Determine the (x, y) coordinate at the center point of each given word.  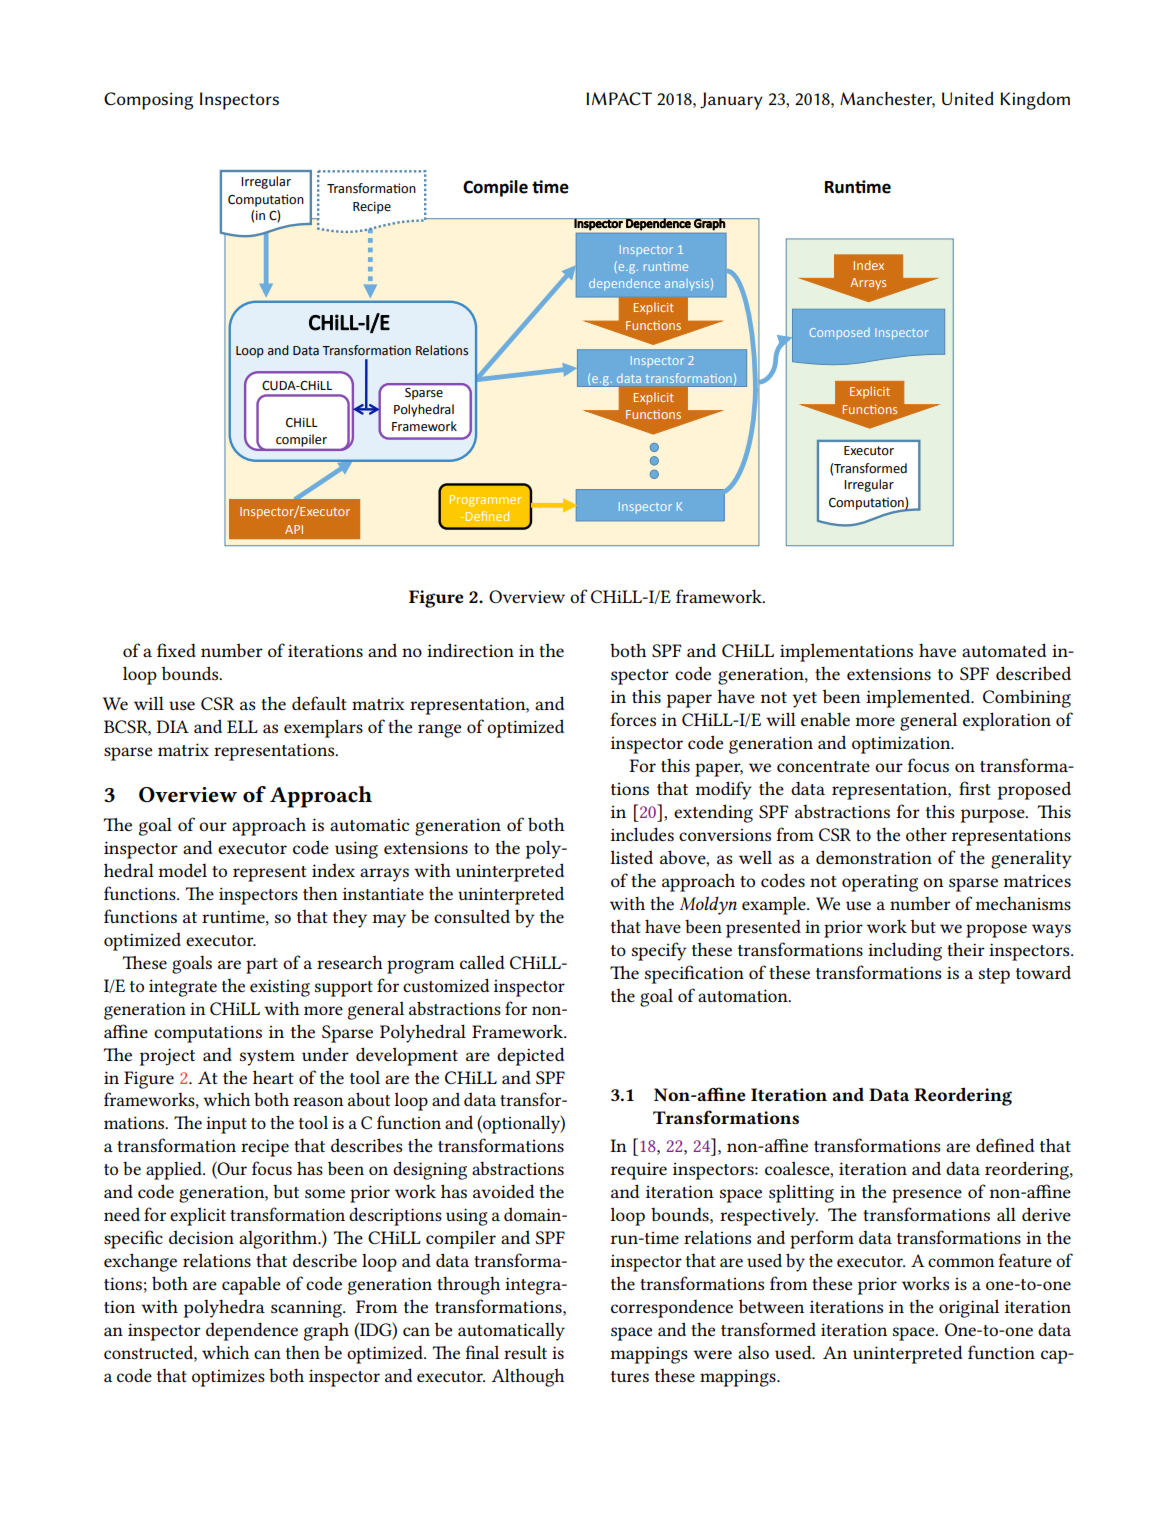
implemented (919, 698)
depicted (531, 1056)
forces (633, 719)
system (267, 1058)
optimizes (228, 1378)
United (967, 98)
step (994, 976)
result (525, 1352)
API (294, 529)
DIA (172, 726)
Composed (840, 333)
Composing (148, 101)
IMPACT (619, 98)
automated (1004, 650)
